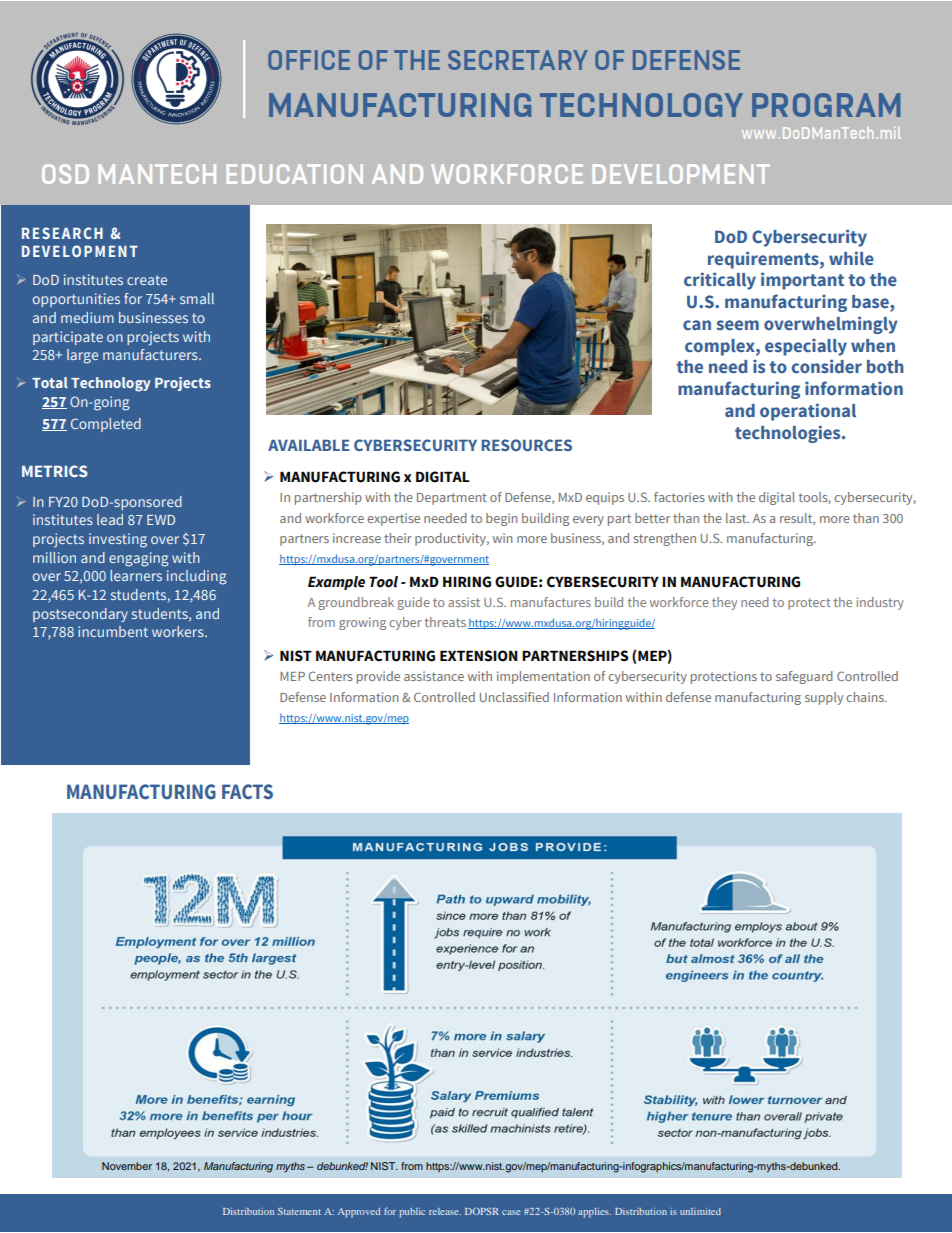 The width and height of the image is (952, 1233). I want to click on November, so click(127, 1166).
